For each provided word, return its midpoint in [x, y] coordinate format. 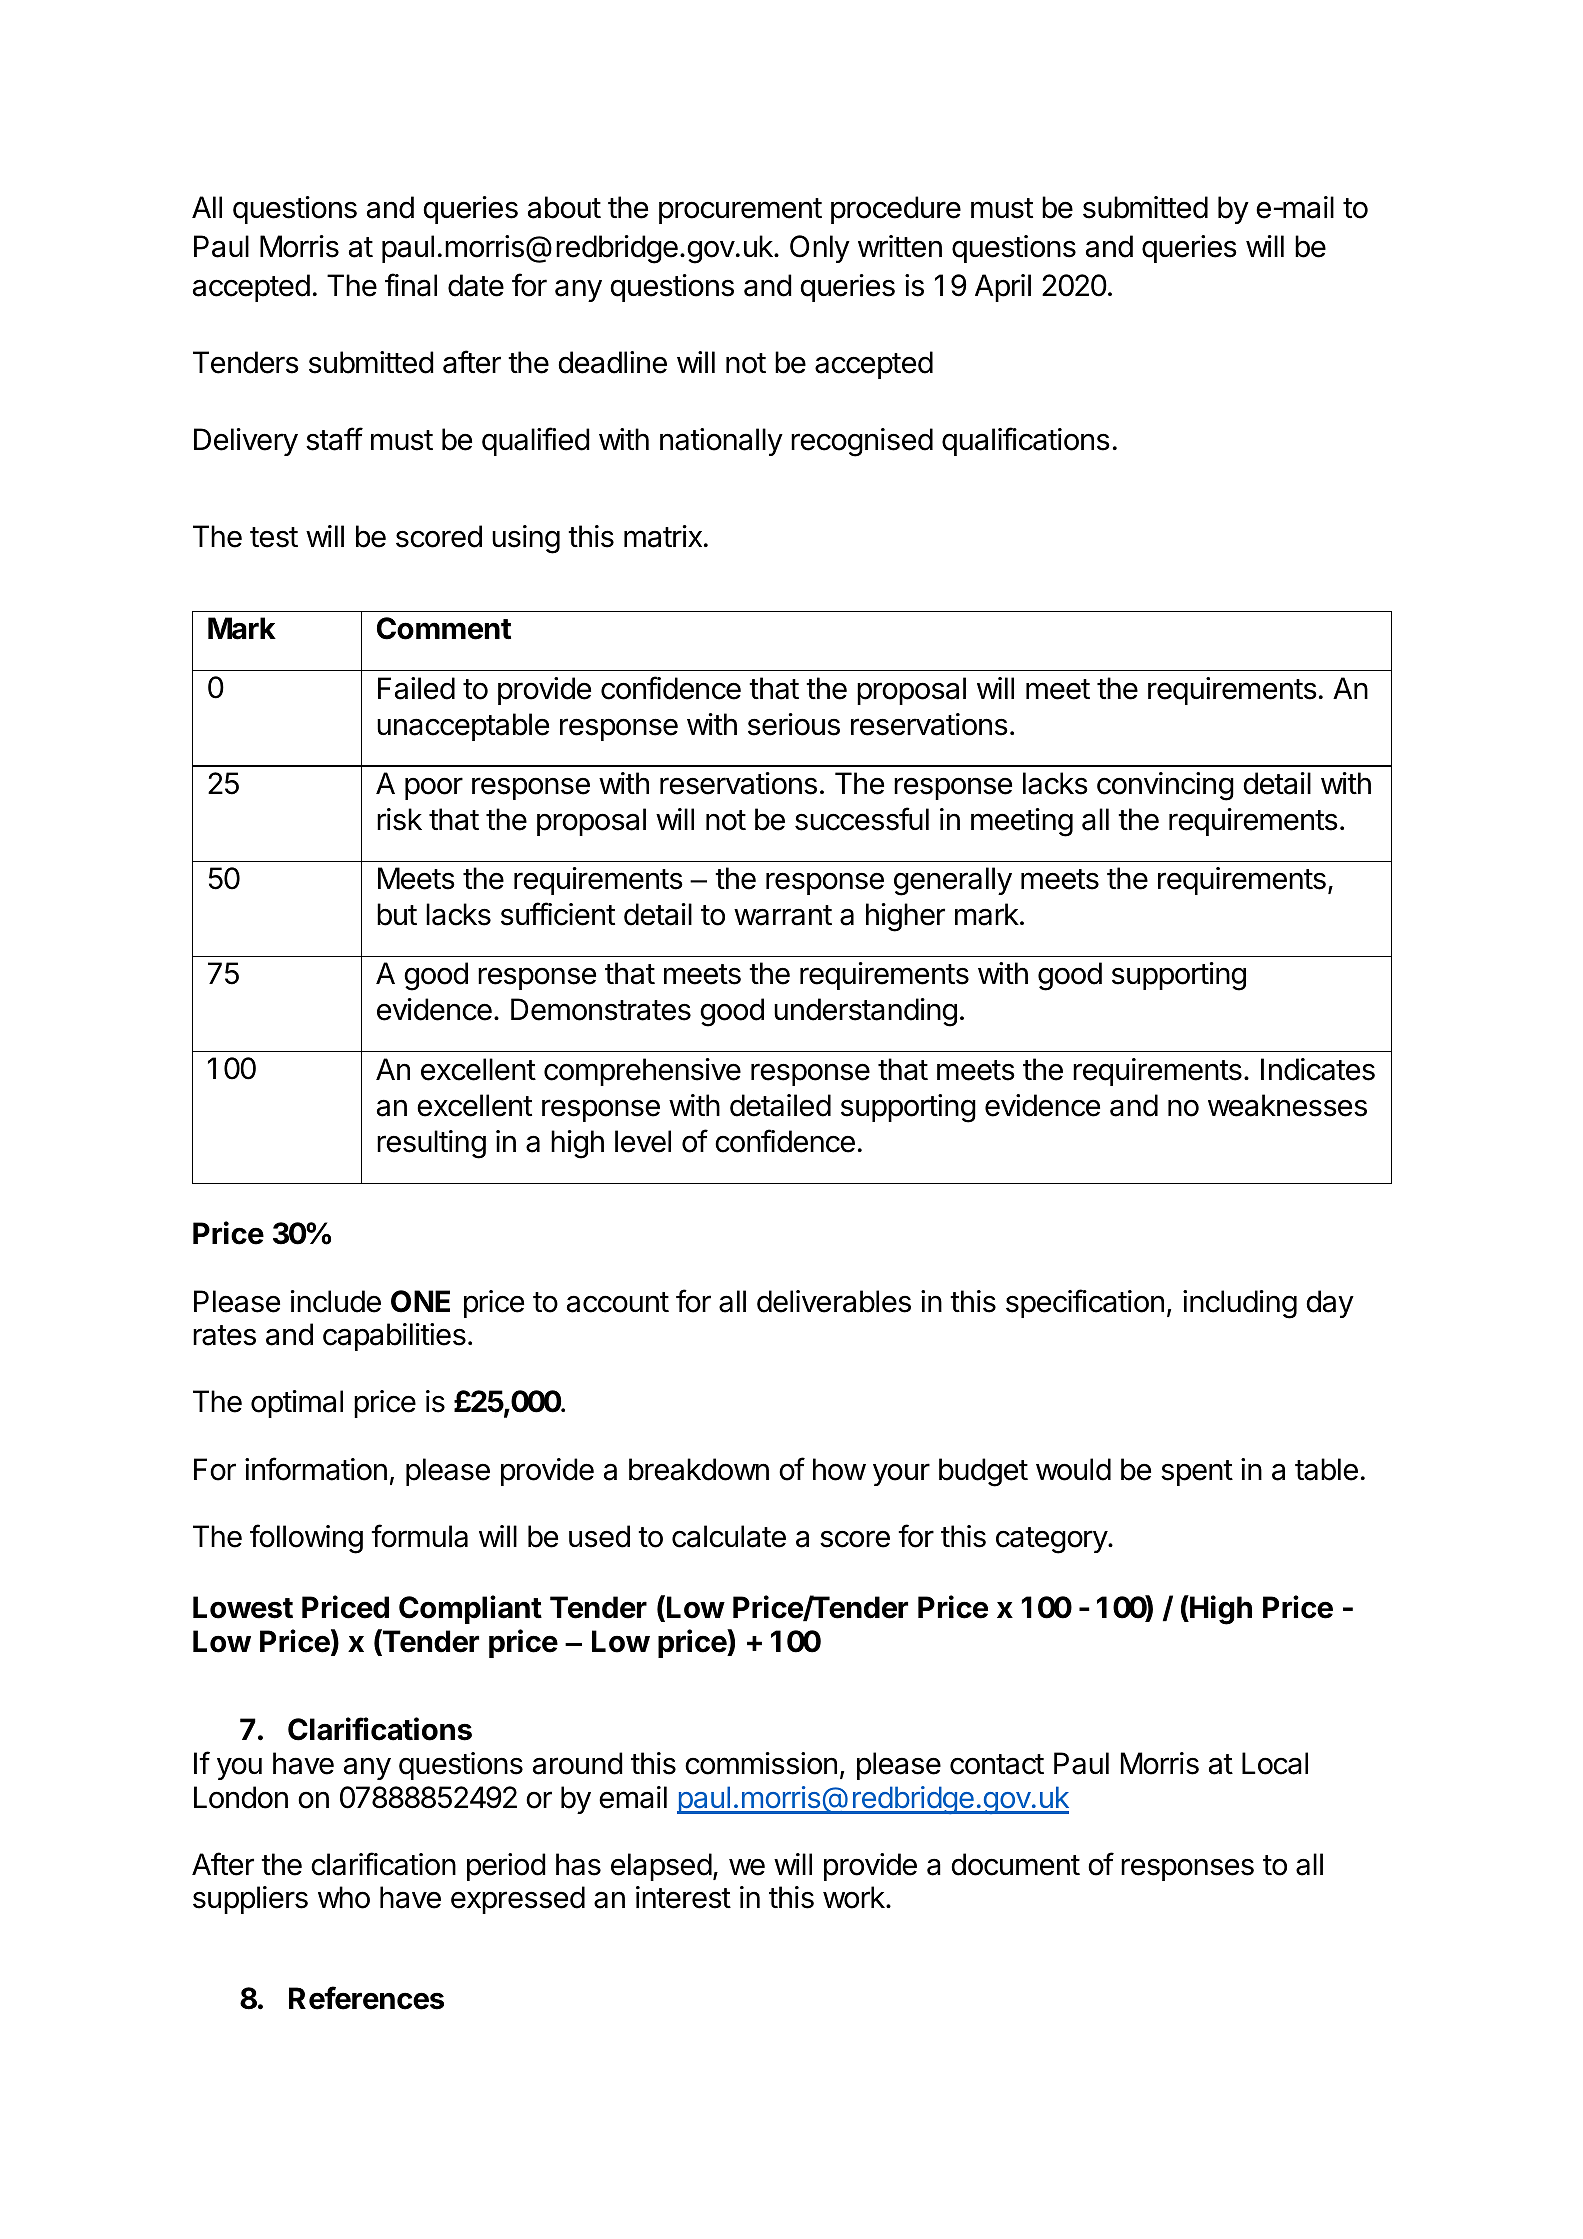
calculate [729, 1536]
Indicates [1318, 1069]
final [411, 285]
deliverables [834, 1301]
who [344, 1897]
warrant [783, 915]
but [397, 914]
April [1003, 288]
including [1240, 1304]
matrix [663, 536]
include [336, 1301]
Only [820, 249]
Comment [444, 628]
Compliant [470, 1609]
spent [1197, 1473]
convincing [1165, 786]
